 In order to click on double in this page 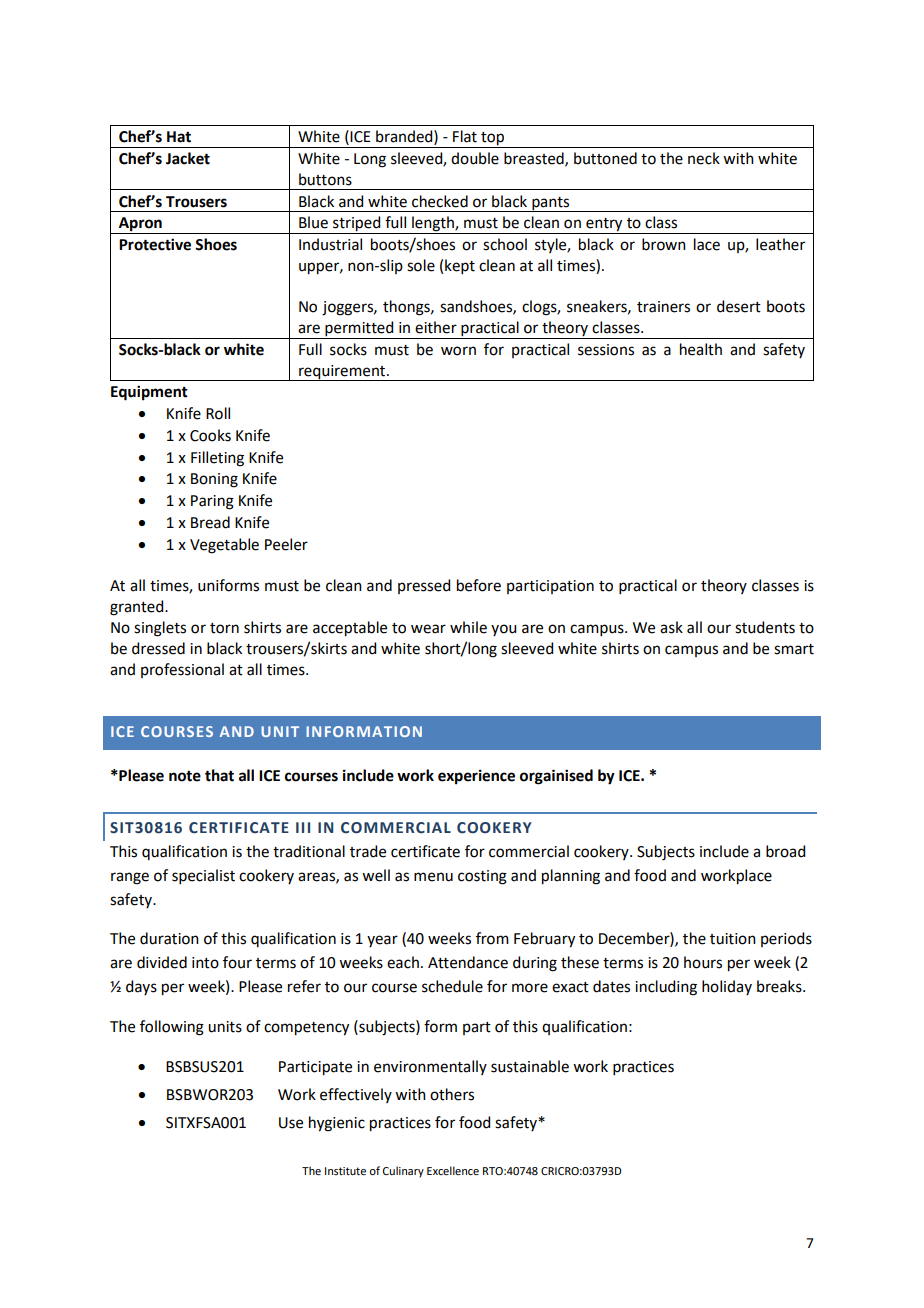, I will do `click(475, 158)`.
